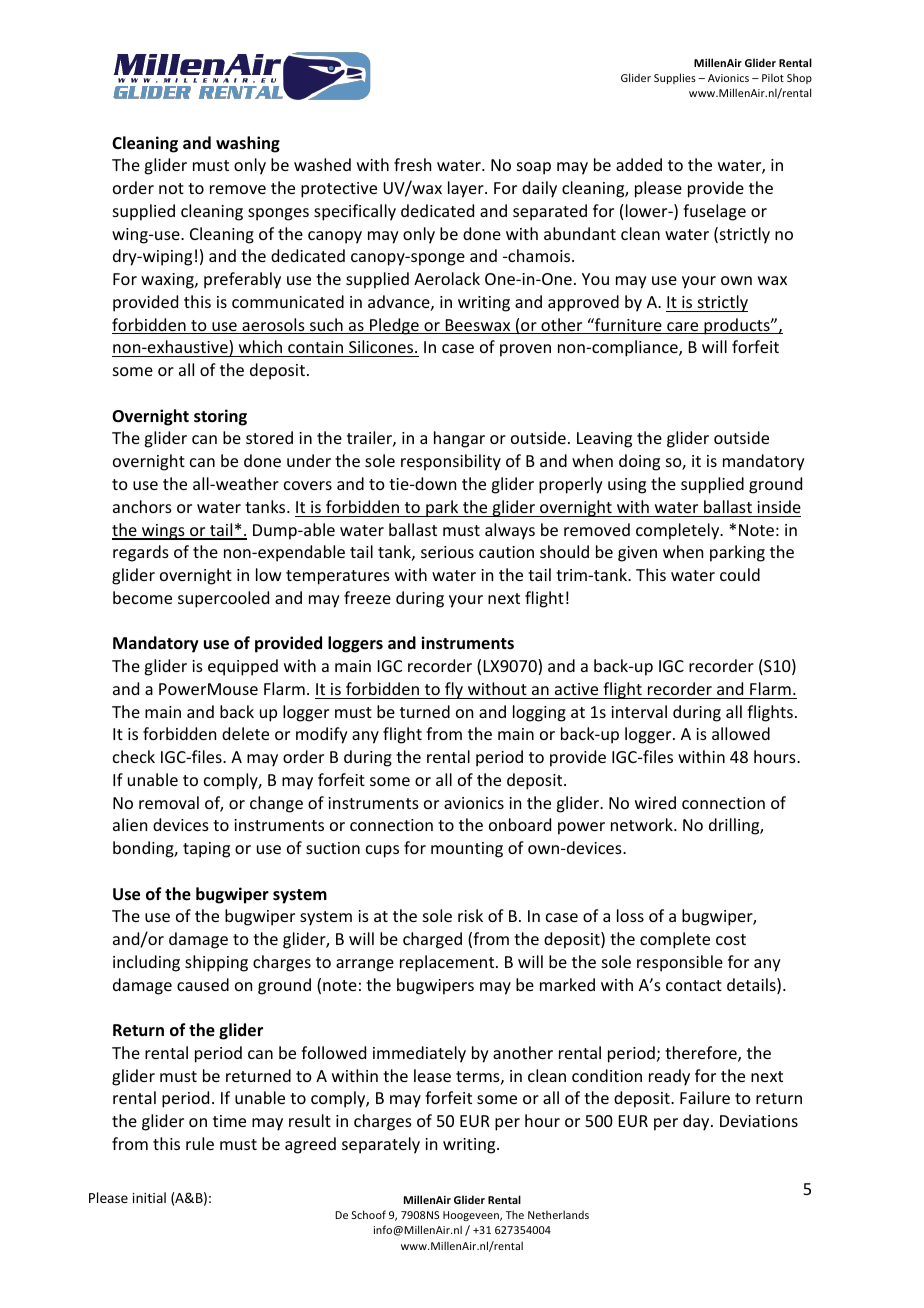 Image resolution: width=924 pixels, height=1308 pixels. Describe the element at coordinates (381, 1145) in the screenshot. I see `separately` at that location.
